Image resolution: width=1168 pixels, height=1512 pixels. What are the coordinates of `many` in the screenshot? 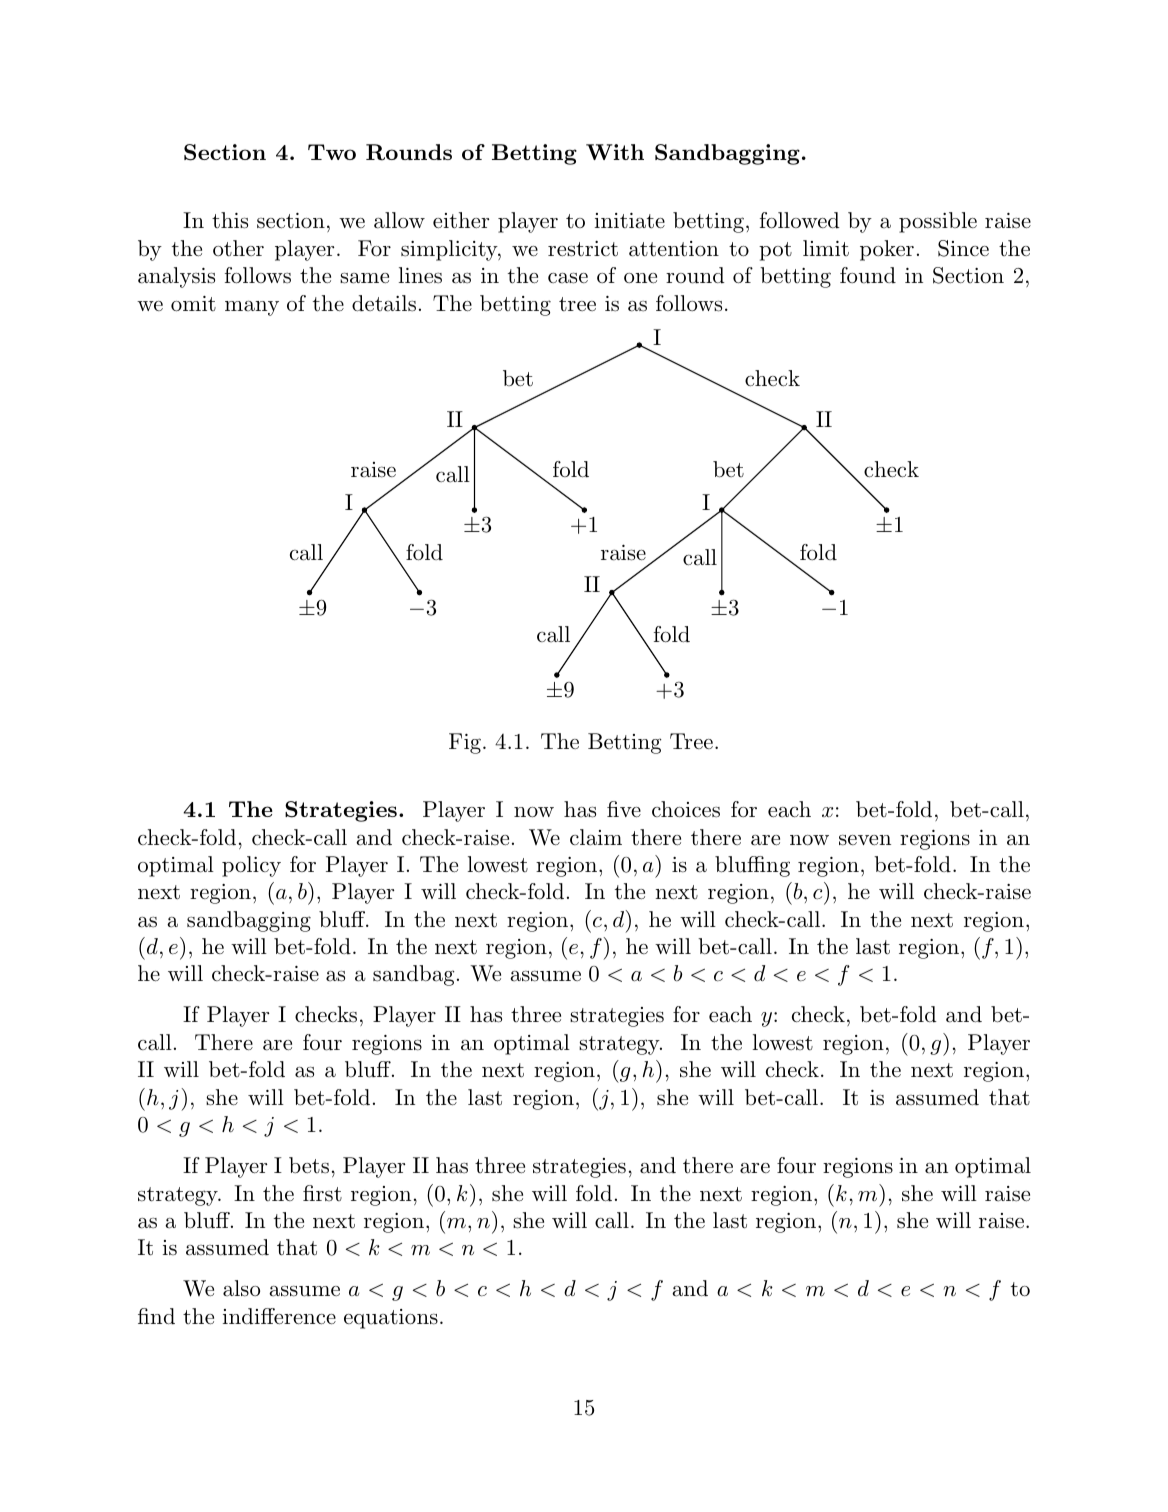 It's located at (252, 308).
